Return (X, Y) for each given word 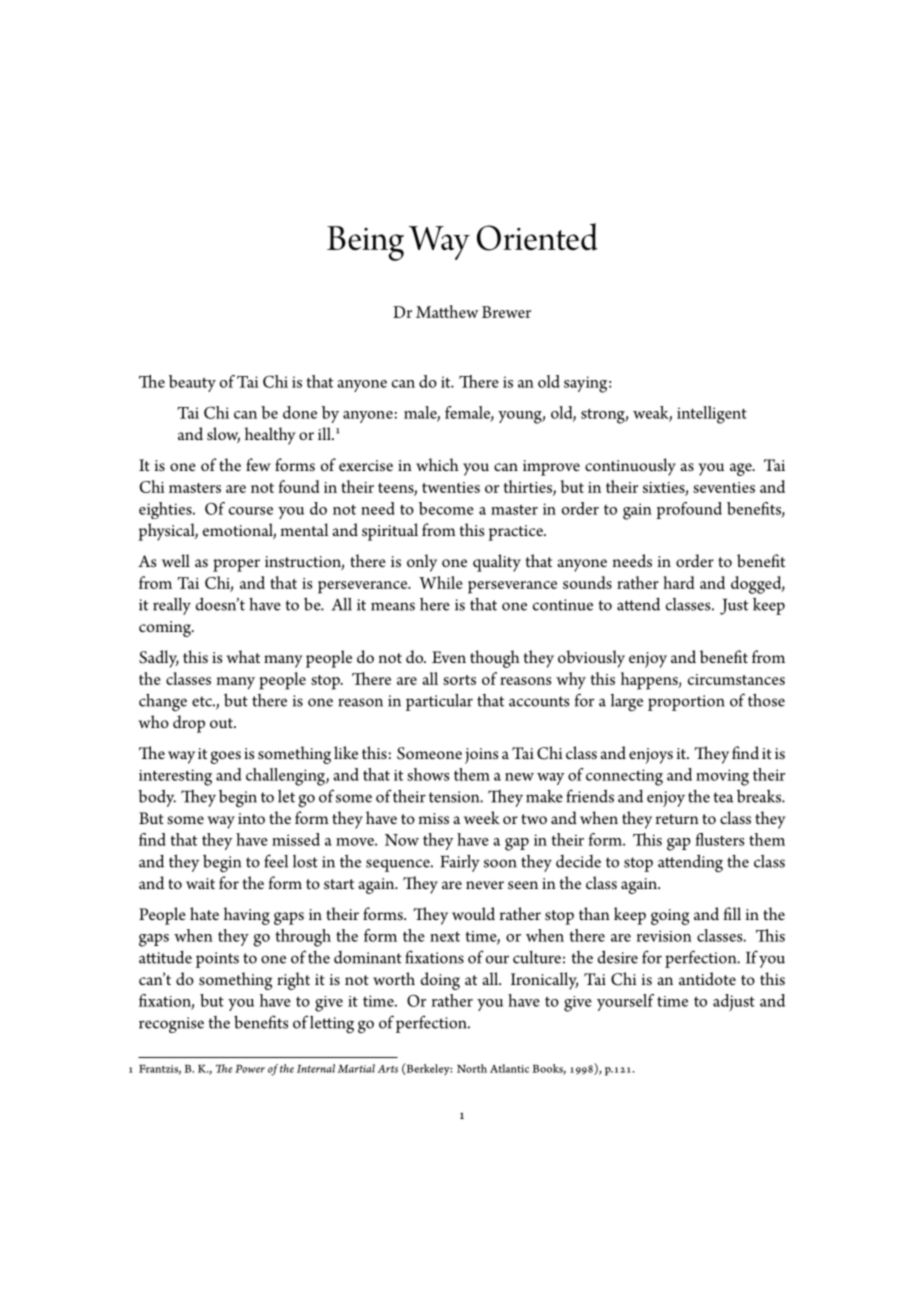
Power (250, 1069)
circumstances (736, 679)
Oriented (537, 237)
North (472, 1068)
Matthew (447, 311)
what (243, 656)
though (495, 659)
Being (365, 243)
